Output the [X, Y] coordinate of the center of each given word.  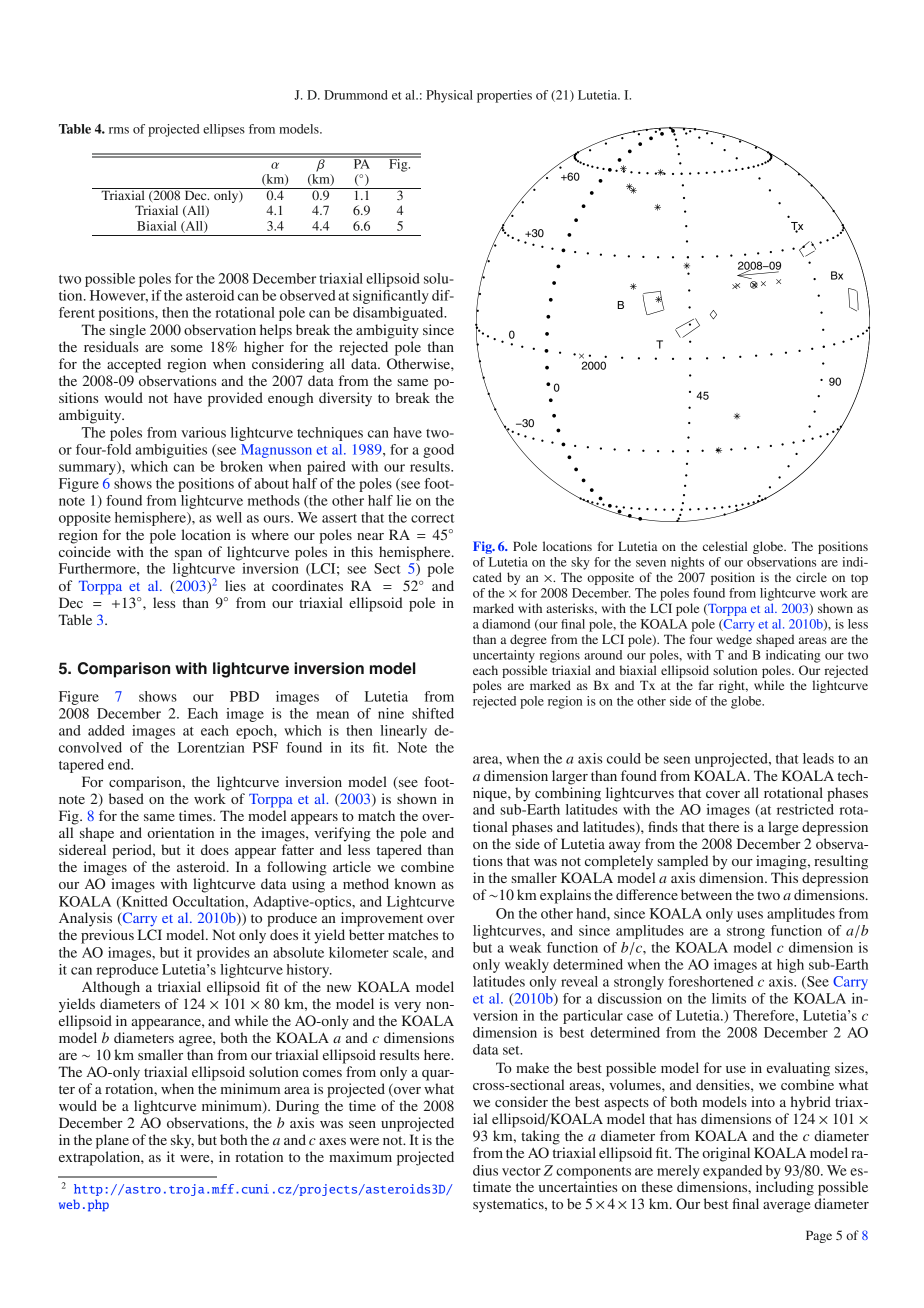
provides [223, 954]
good [438, 451]
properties [504, 96]
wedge [734, 640]
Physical [449, 96]
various [203, 432]
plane [112, 1141]
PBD [244, 696]
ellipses [224, 130]
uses [750, 915]
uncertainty [504, 656]
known [415, 883]
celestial [725, 546]
